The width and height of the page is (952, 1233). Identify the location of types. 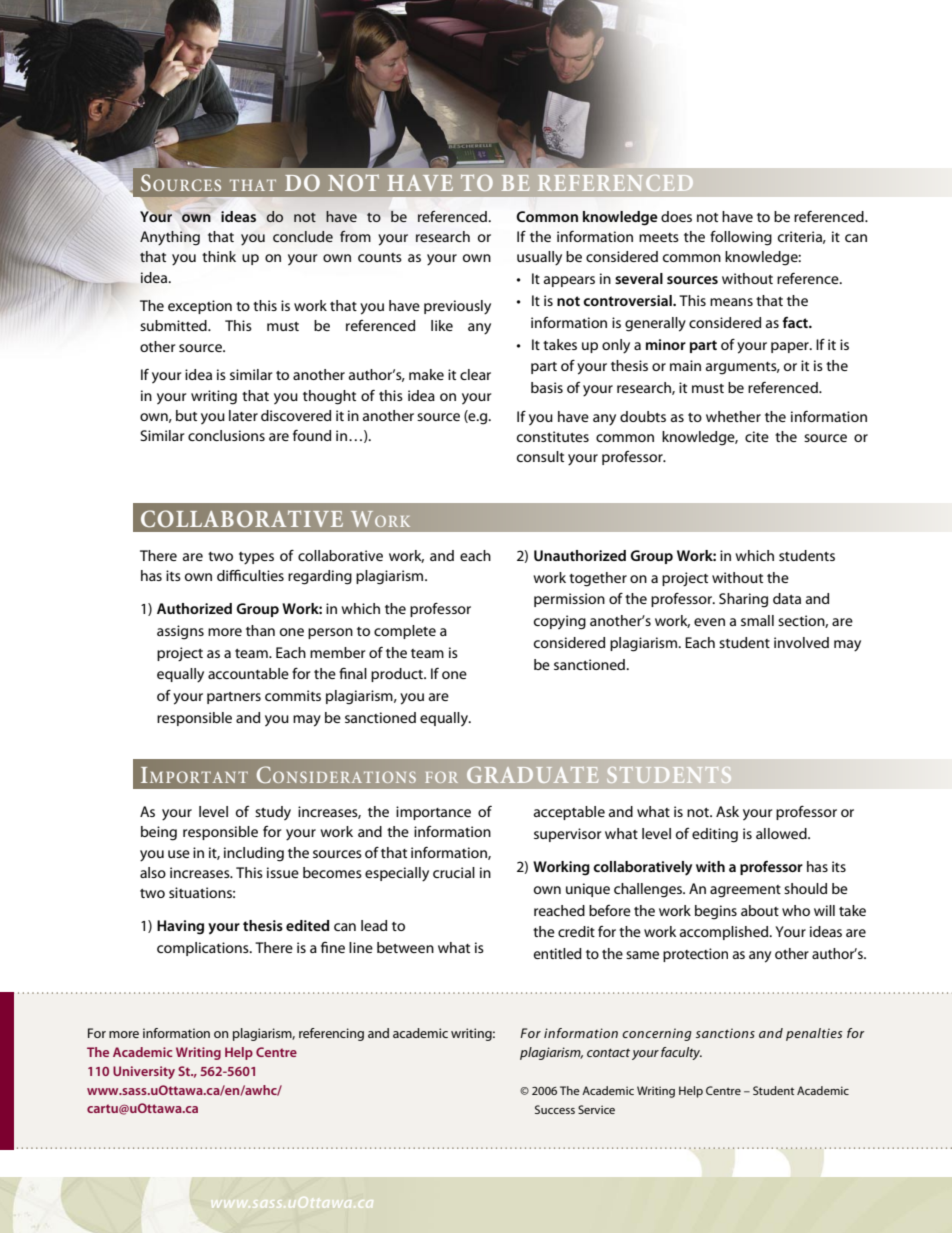
(256, 558).
